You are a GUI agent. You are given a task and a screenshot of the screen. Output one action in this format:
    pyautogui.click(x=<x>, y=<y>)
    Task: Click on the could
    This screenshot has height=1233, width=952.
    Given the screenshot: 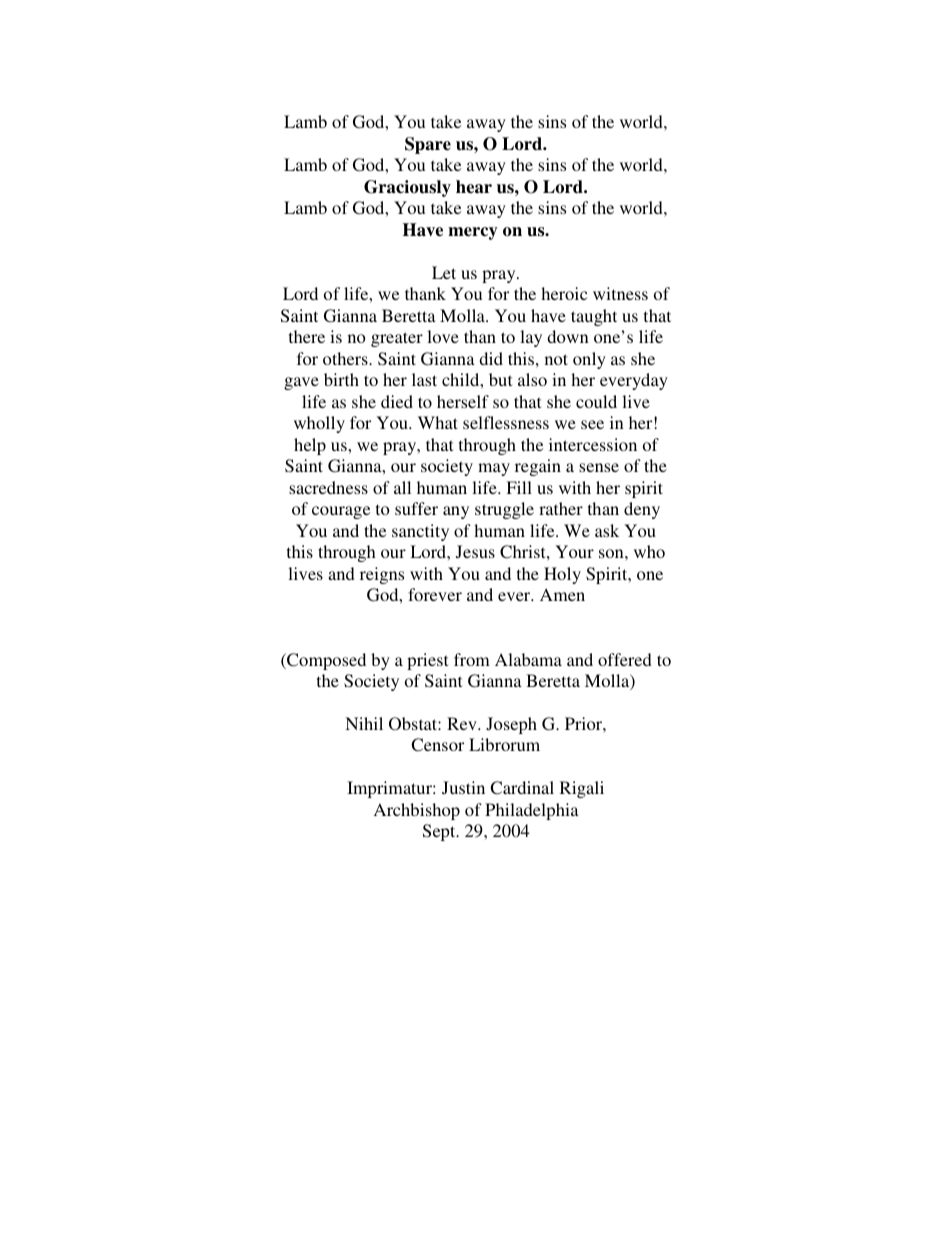 What is the action you would take?
    pyautogui.click(x=596, y=401)
